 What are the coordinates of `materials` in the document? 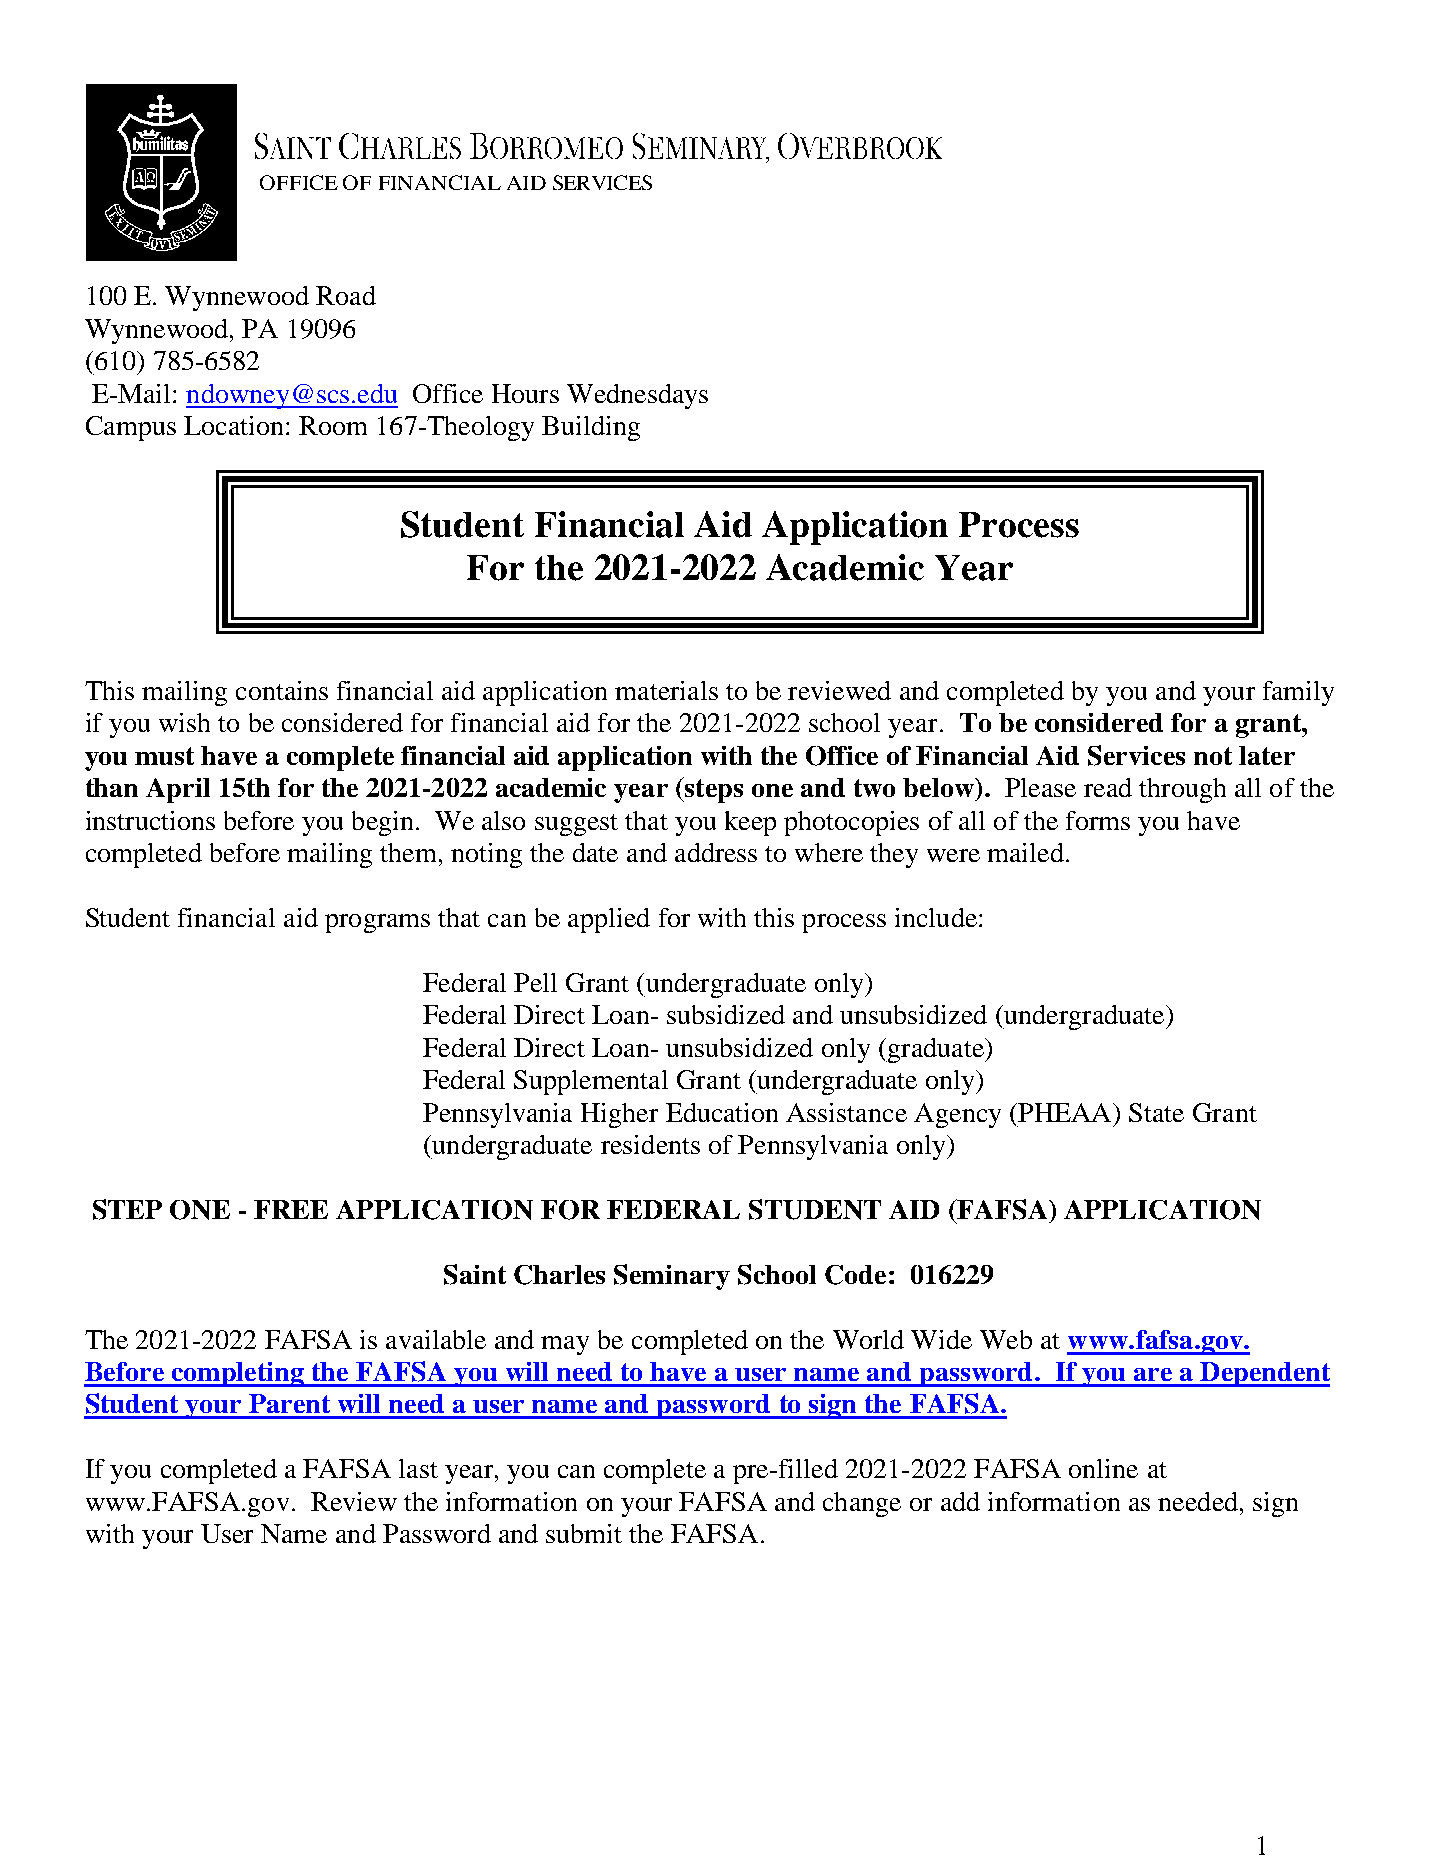 It's located at (666, 690).
